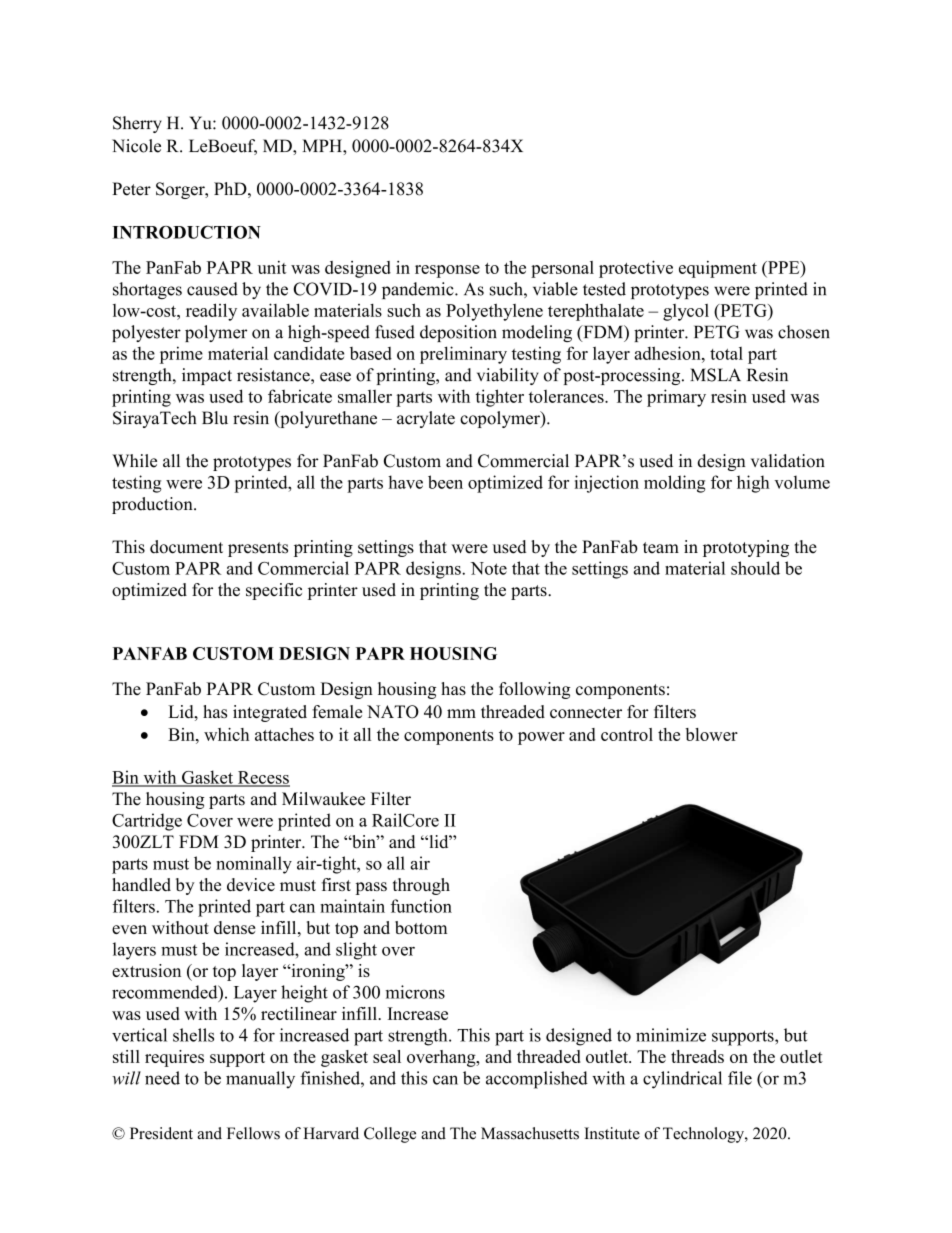  What do you see at coordinates (323, 145) in the image?
I see `MPH` at bounding box center [323, 145].
